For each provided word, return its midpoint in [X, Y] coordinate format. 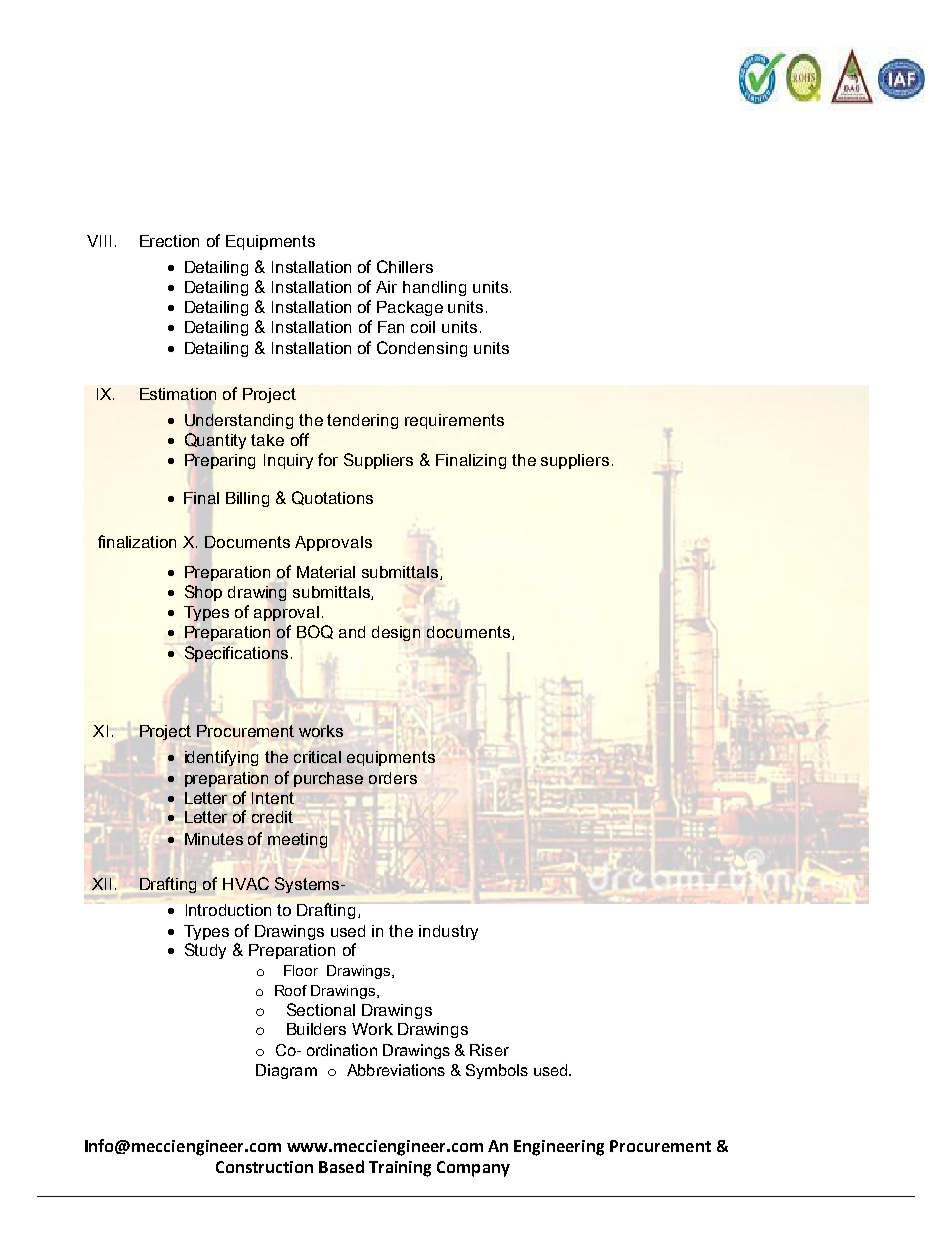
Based [341, 1166]
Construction [264, 1167]
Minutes [214, 839]
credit [272, 817]
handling [434, 288]
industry [448, 932]
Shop [203, 593]
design [396, 633]
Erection [169, 241]
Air [386, 287]
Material [326, 572]
